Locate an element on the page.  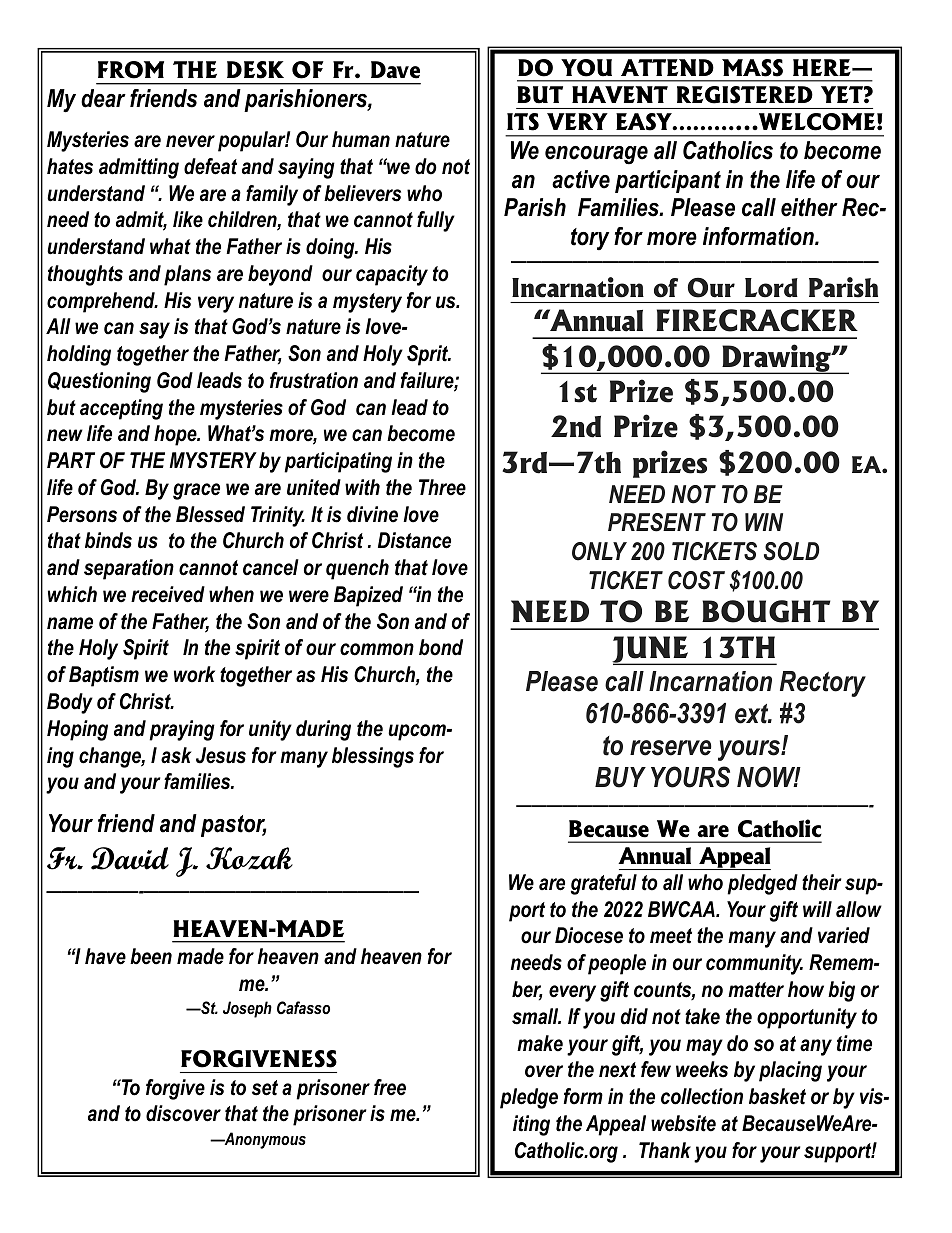
free is located at coordinates (390, 1087).
